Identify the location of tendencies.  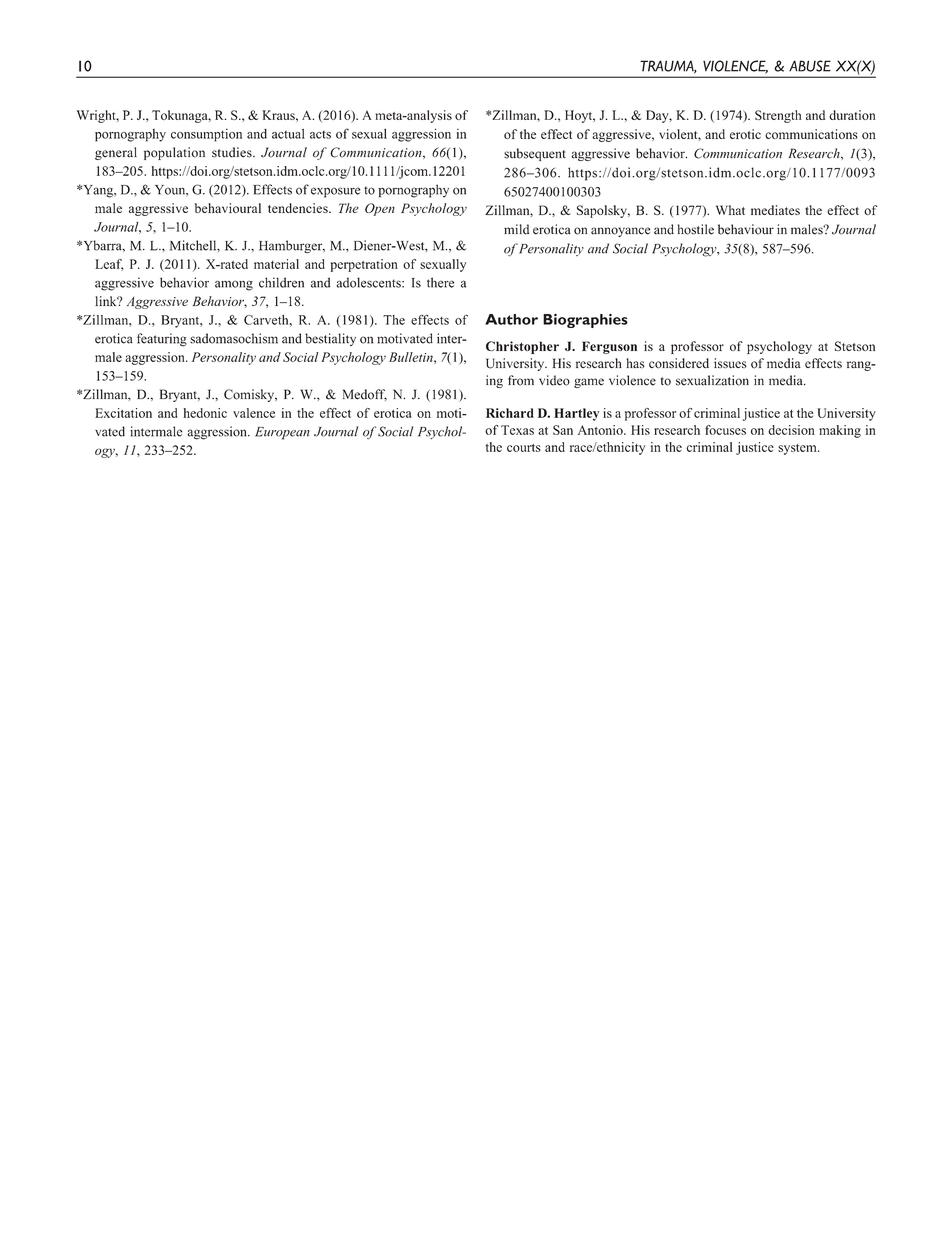
(299, 208).
